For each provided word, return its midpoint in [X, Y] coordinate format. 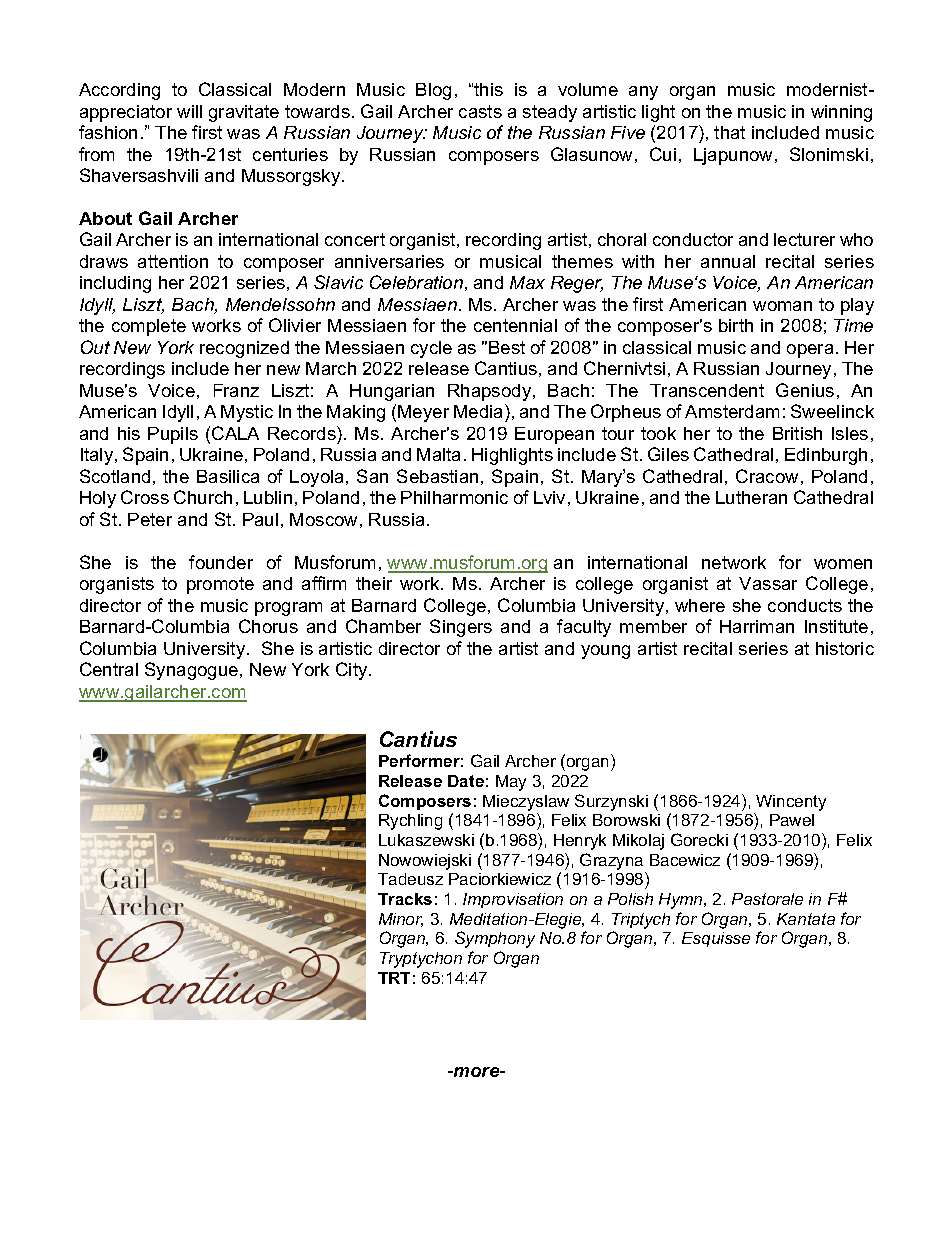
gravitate [244, 113]
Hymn [682, 901]
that [729, 132]
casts [480, 111]
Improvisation [513, 900]
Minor [401, 920]
